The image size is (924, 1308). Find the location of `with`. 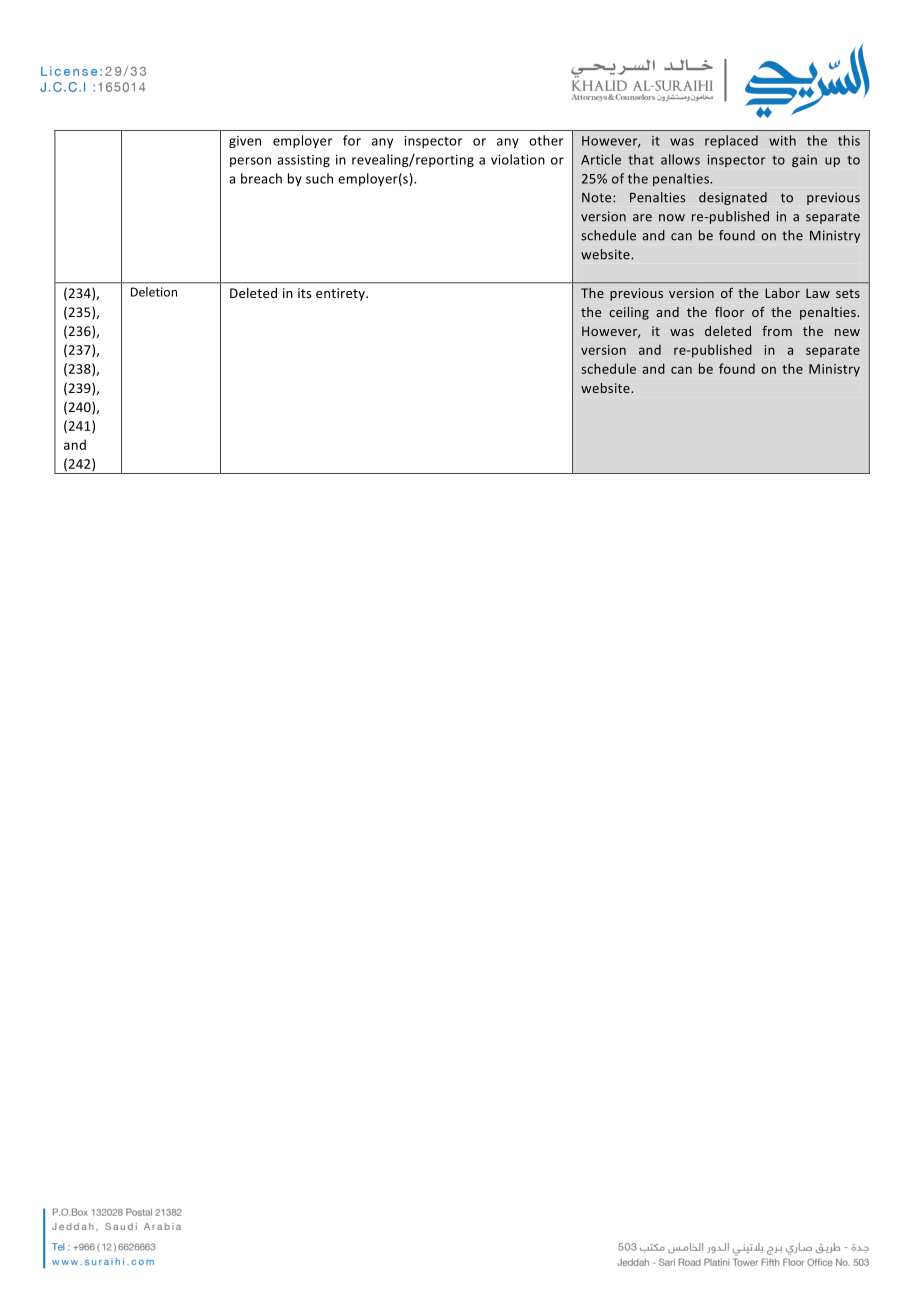

with is located at coordinates (782, 140).
